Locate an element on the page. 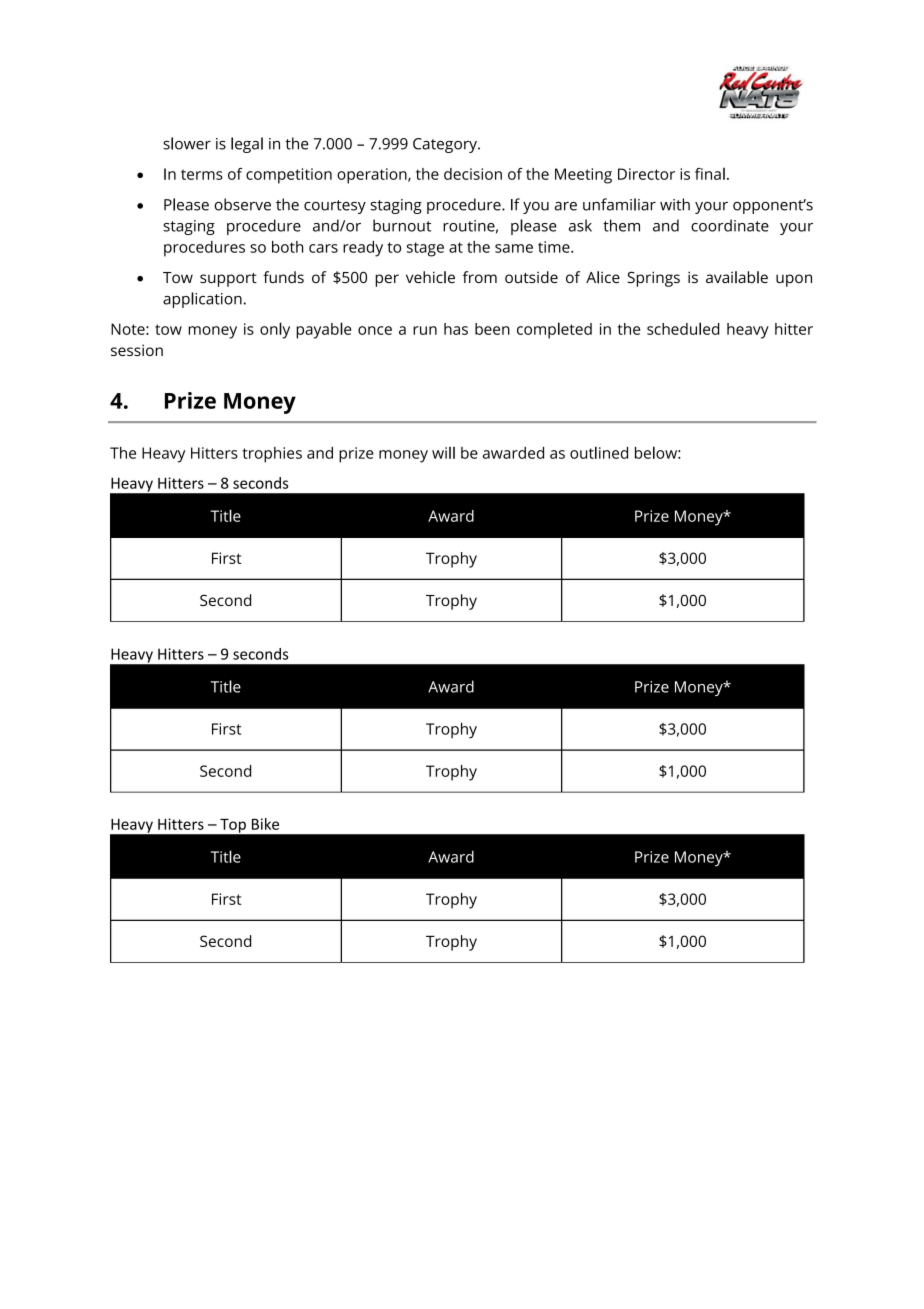  completed is located at coordinates (554, 330).
